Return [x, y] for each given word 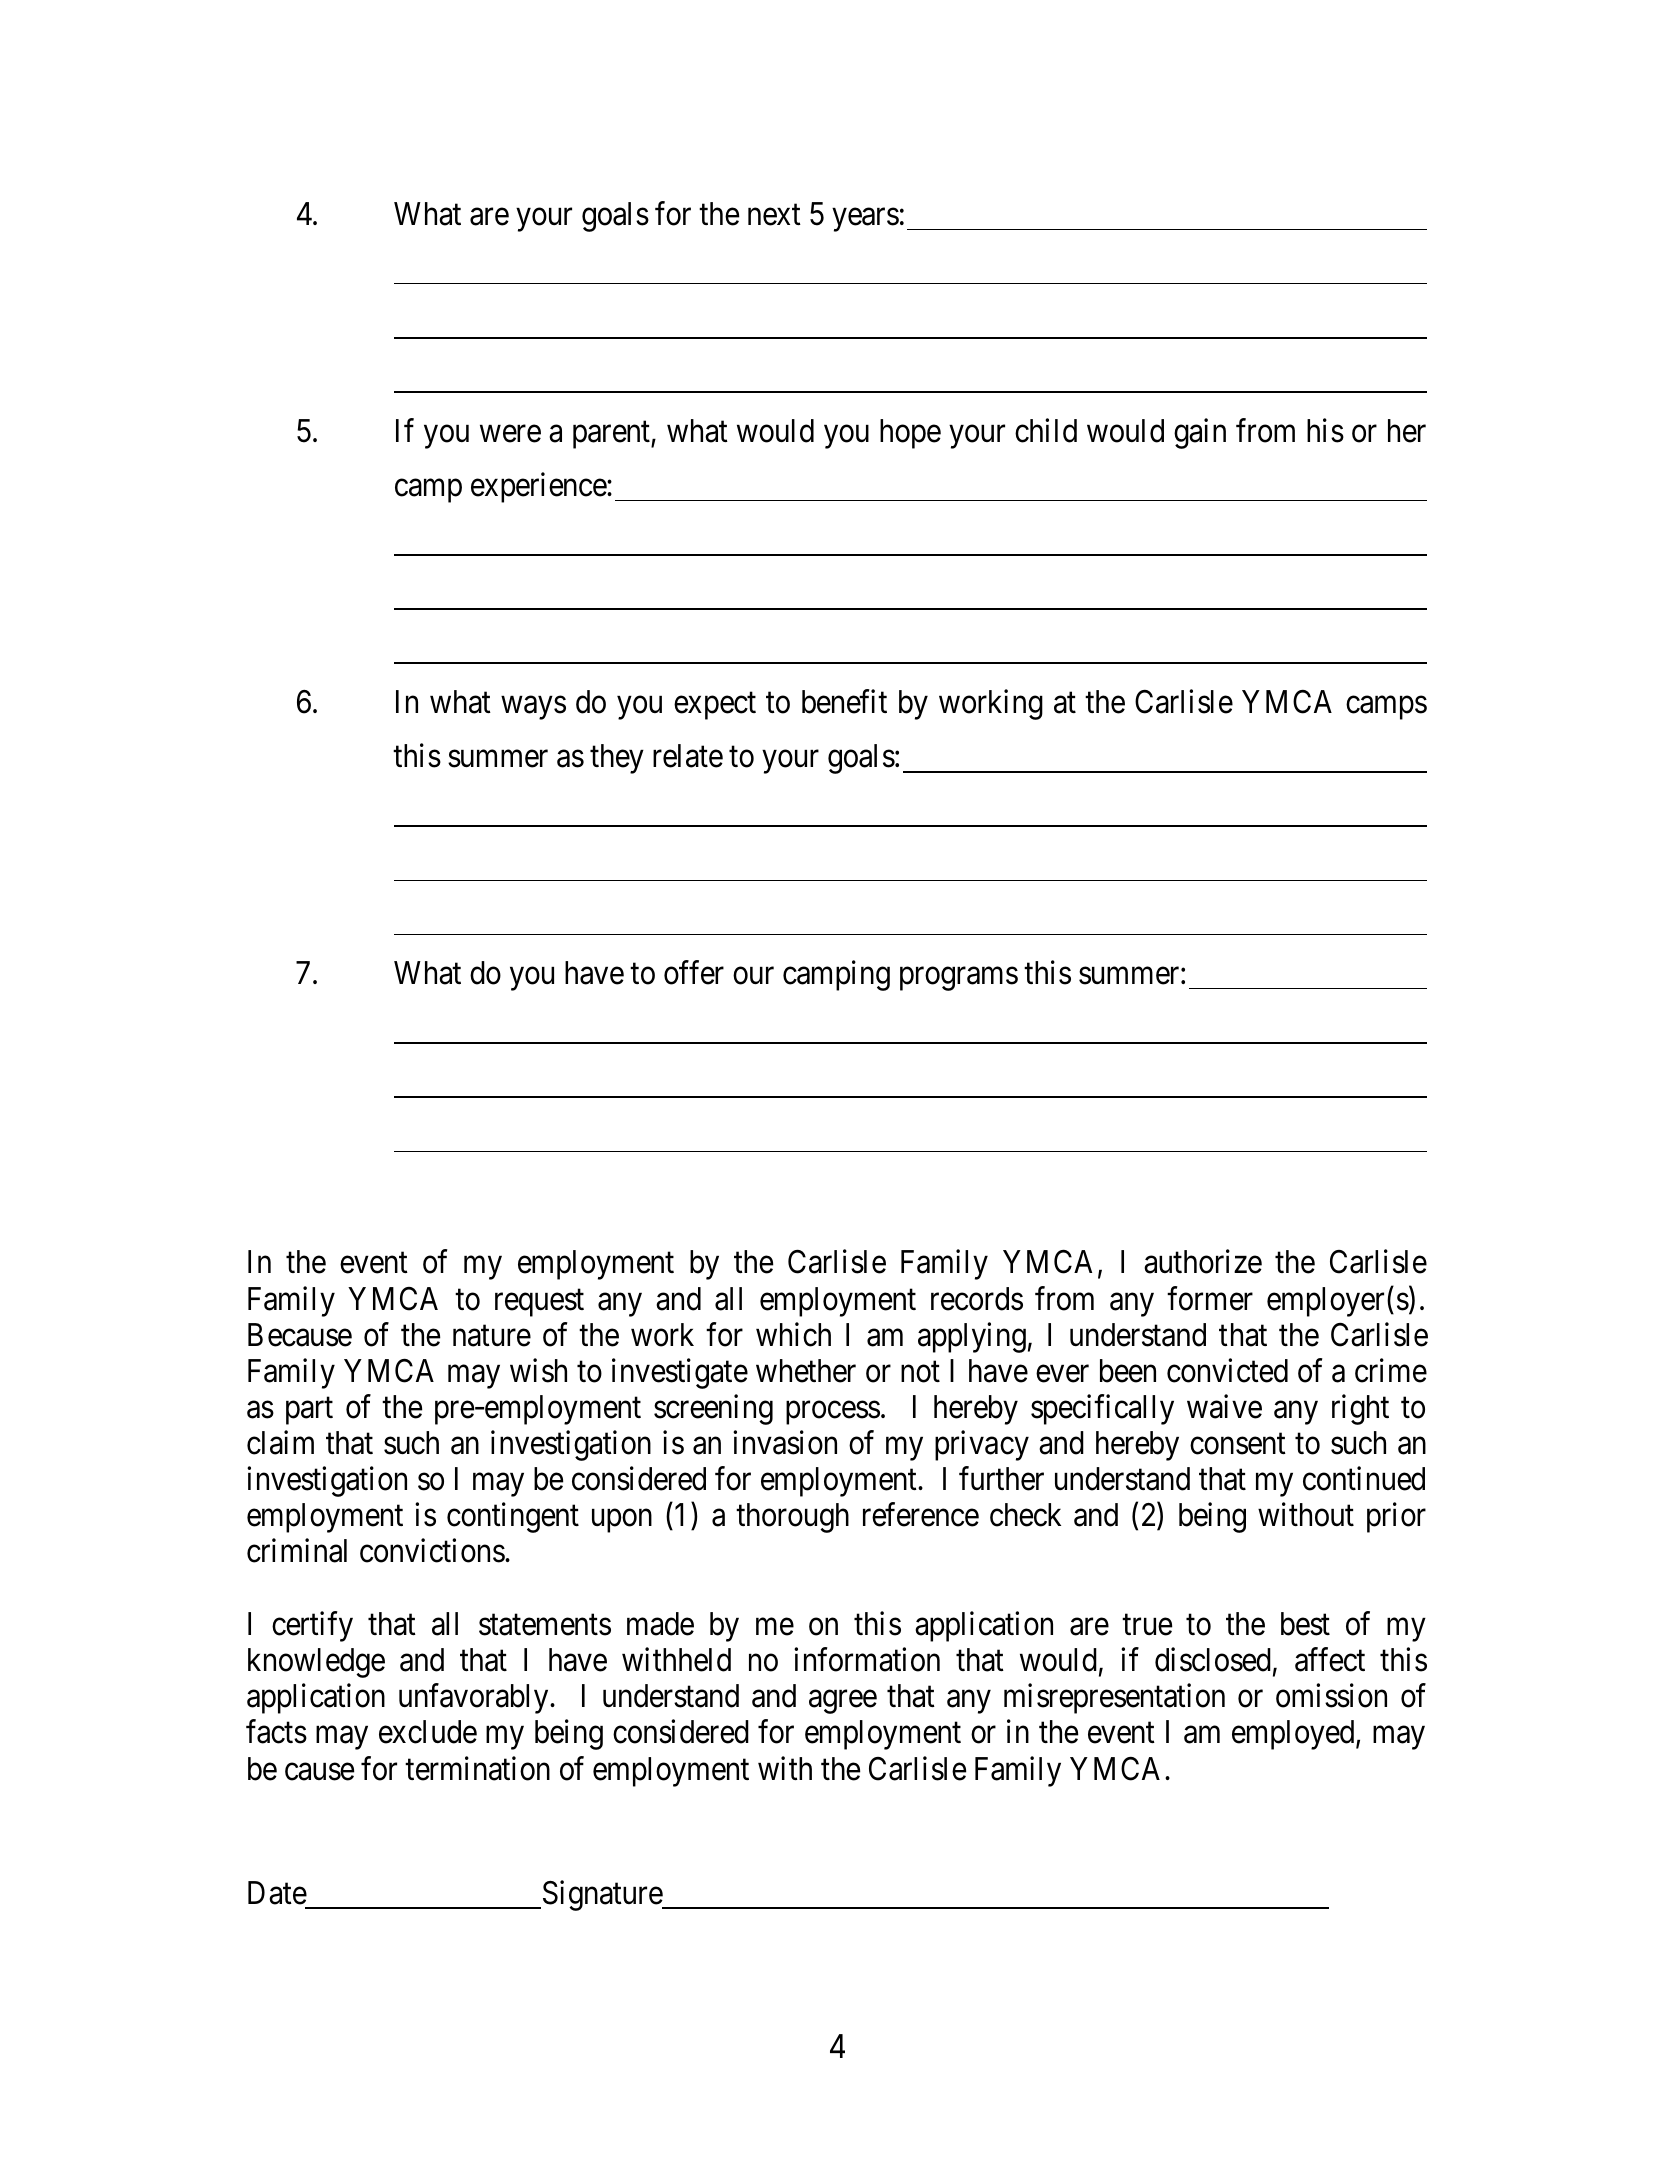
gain [1200, 433]
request [539, 1303]
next [774, 215]
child [1046, 430]
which [793, 1334]
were [510, 434]
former [1210, 1298]
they [617, 759]
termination [477, 1768]
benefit [844, 702]
